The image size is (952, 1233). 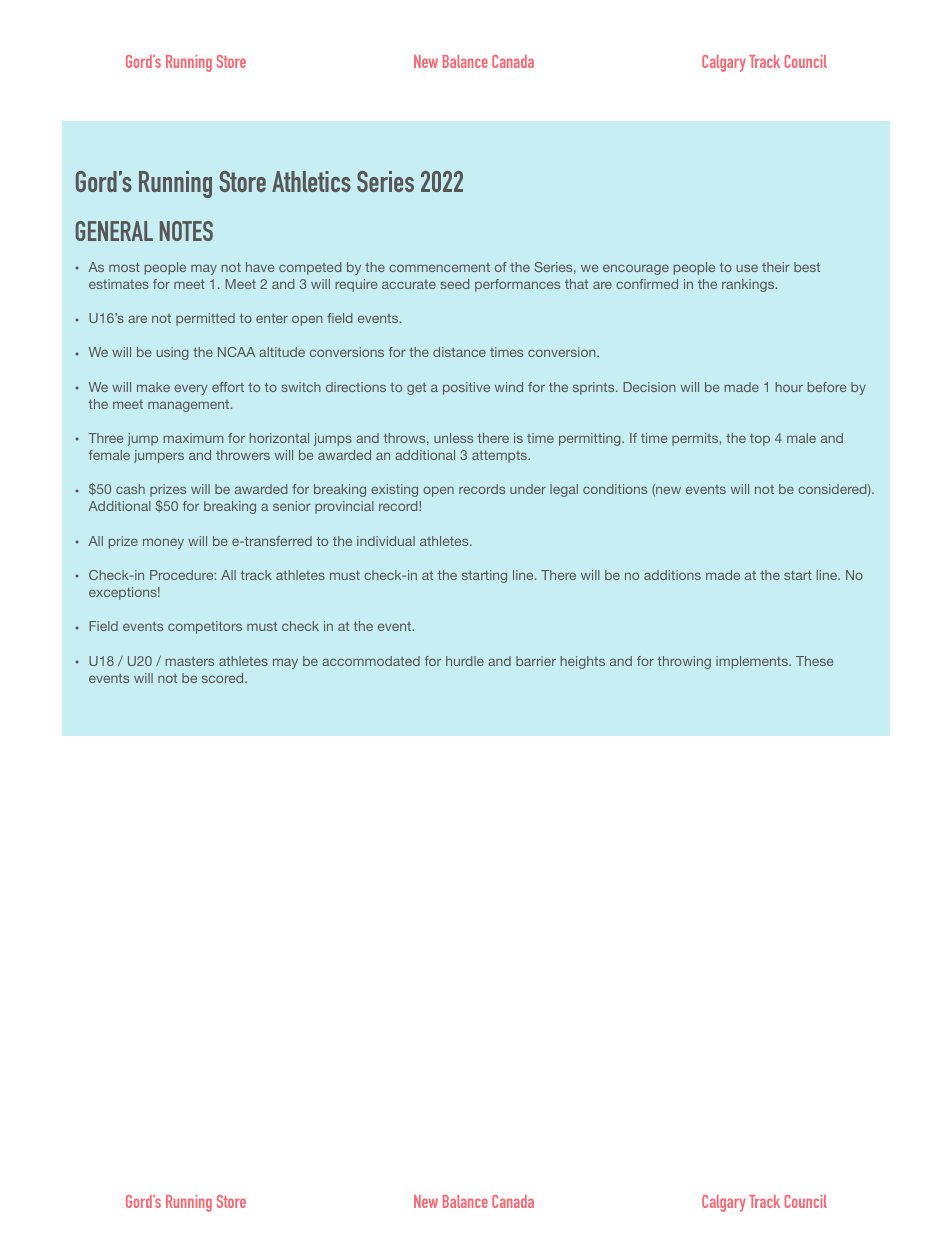 I want to click on use, so click(x=747, y=268).
